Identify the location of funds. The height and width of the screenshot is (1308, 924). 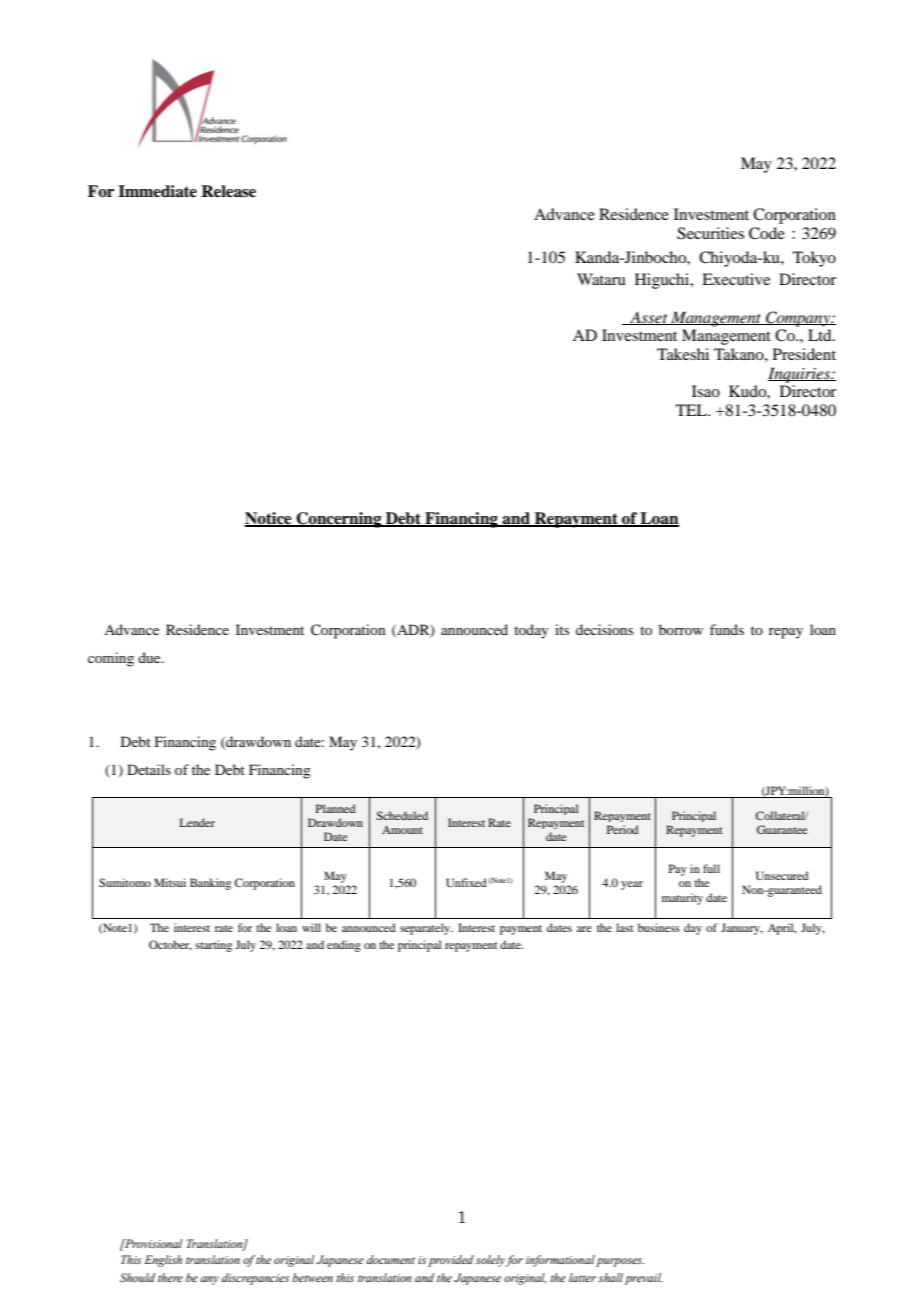
(727, 629).
